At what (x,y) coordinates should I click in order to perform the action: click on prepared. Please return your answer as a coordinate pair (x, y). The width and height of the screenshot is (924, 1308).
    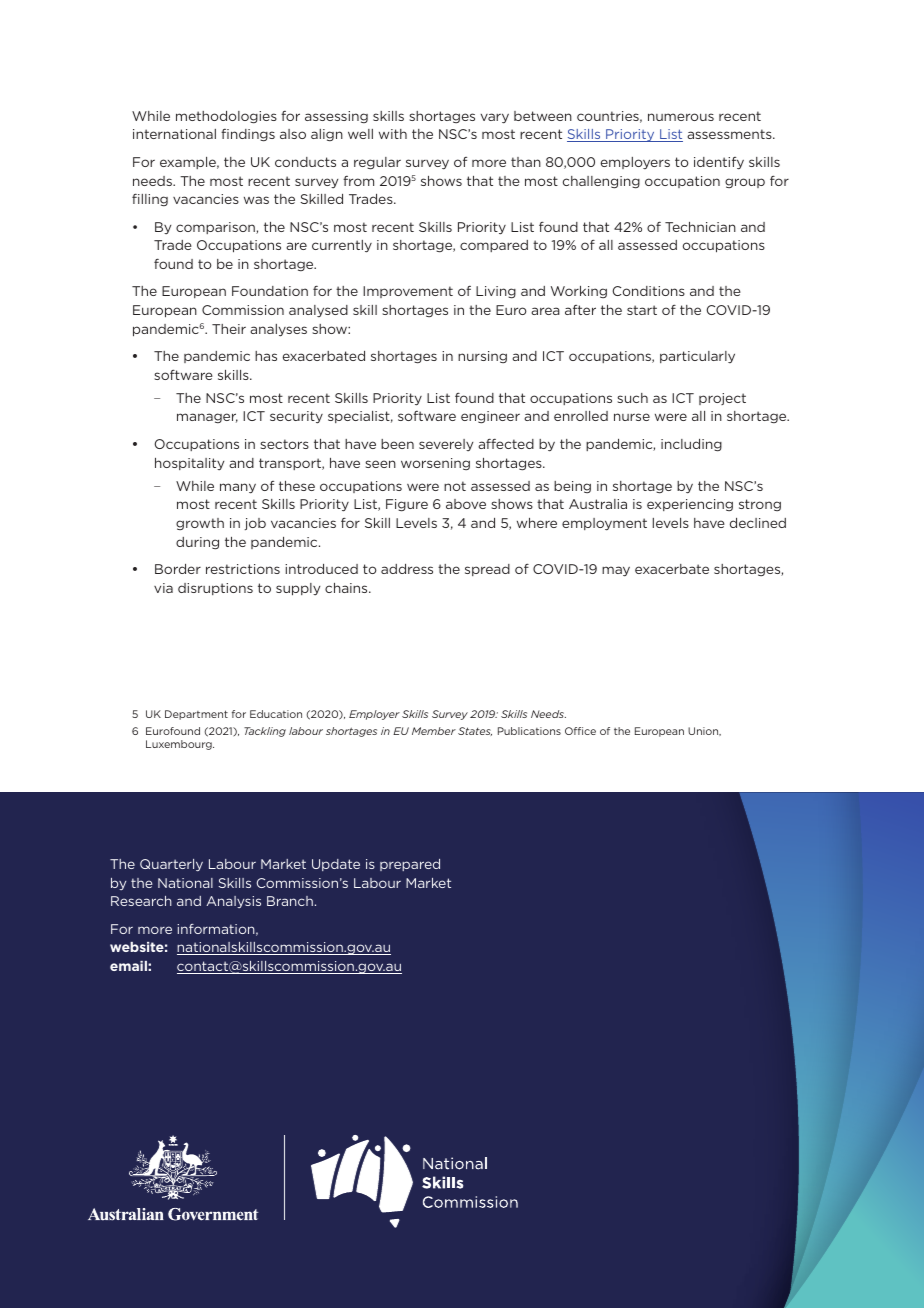
    Looking at the image, I should click on (410, 865).
